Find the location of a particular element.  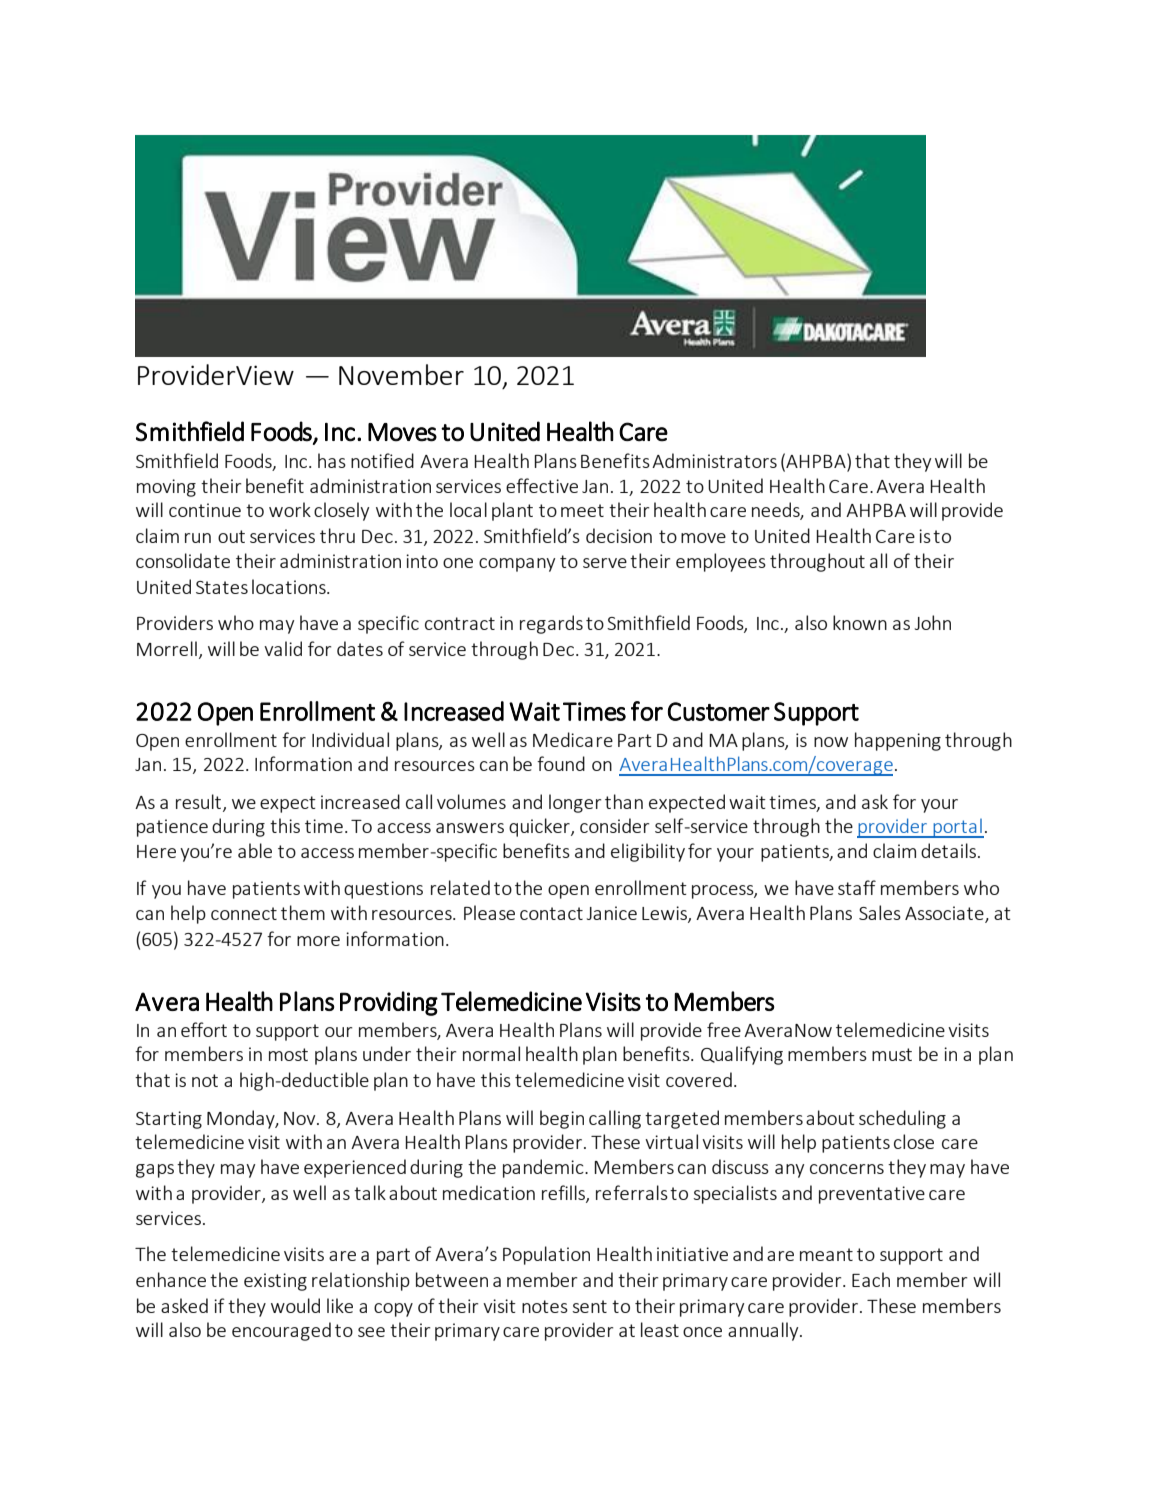

existing is located at coordinates (275, 1282).
